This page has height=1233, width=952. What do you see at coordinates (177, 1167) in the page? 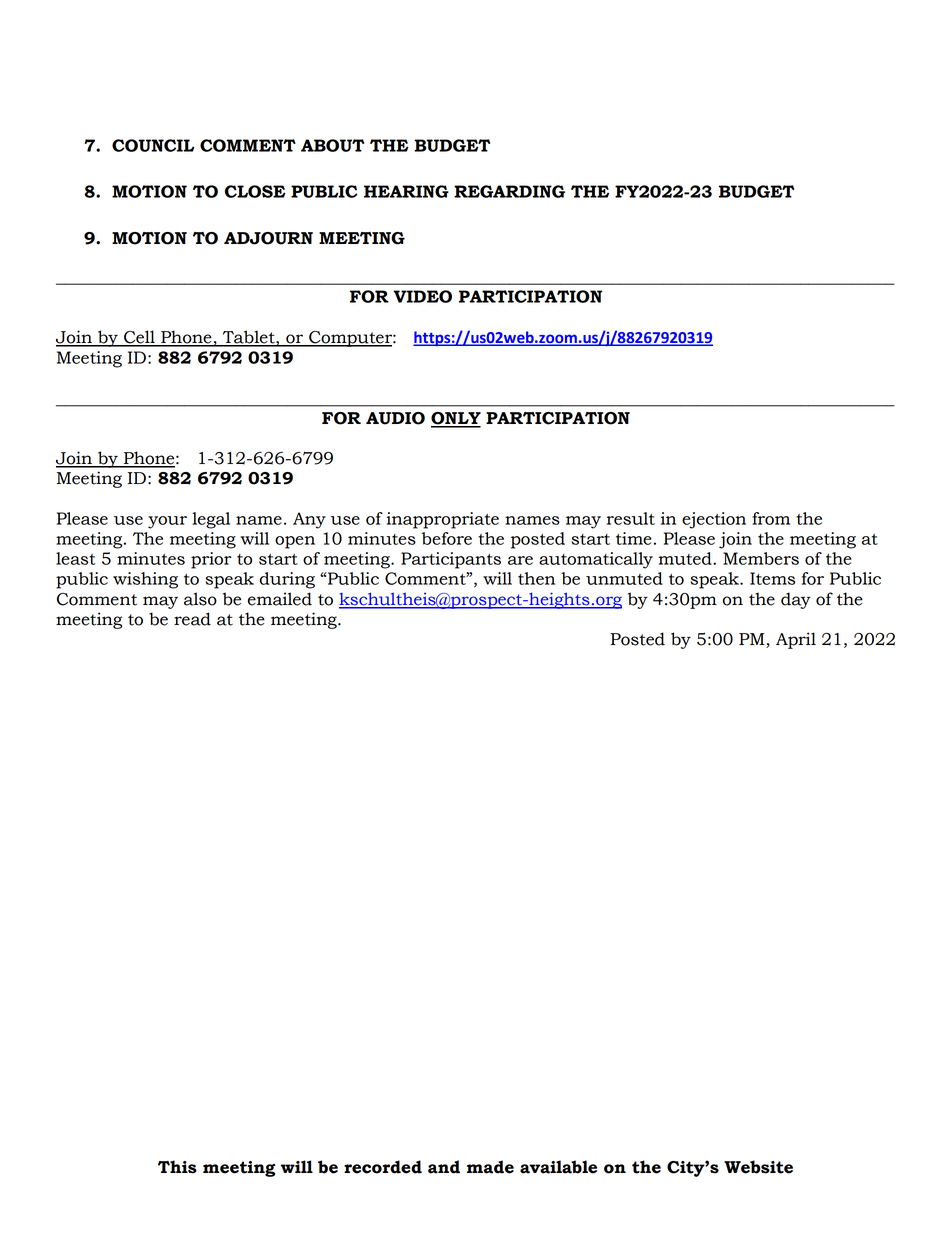
I see `This` at bounding box center [177, 1167].
